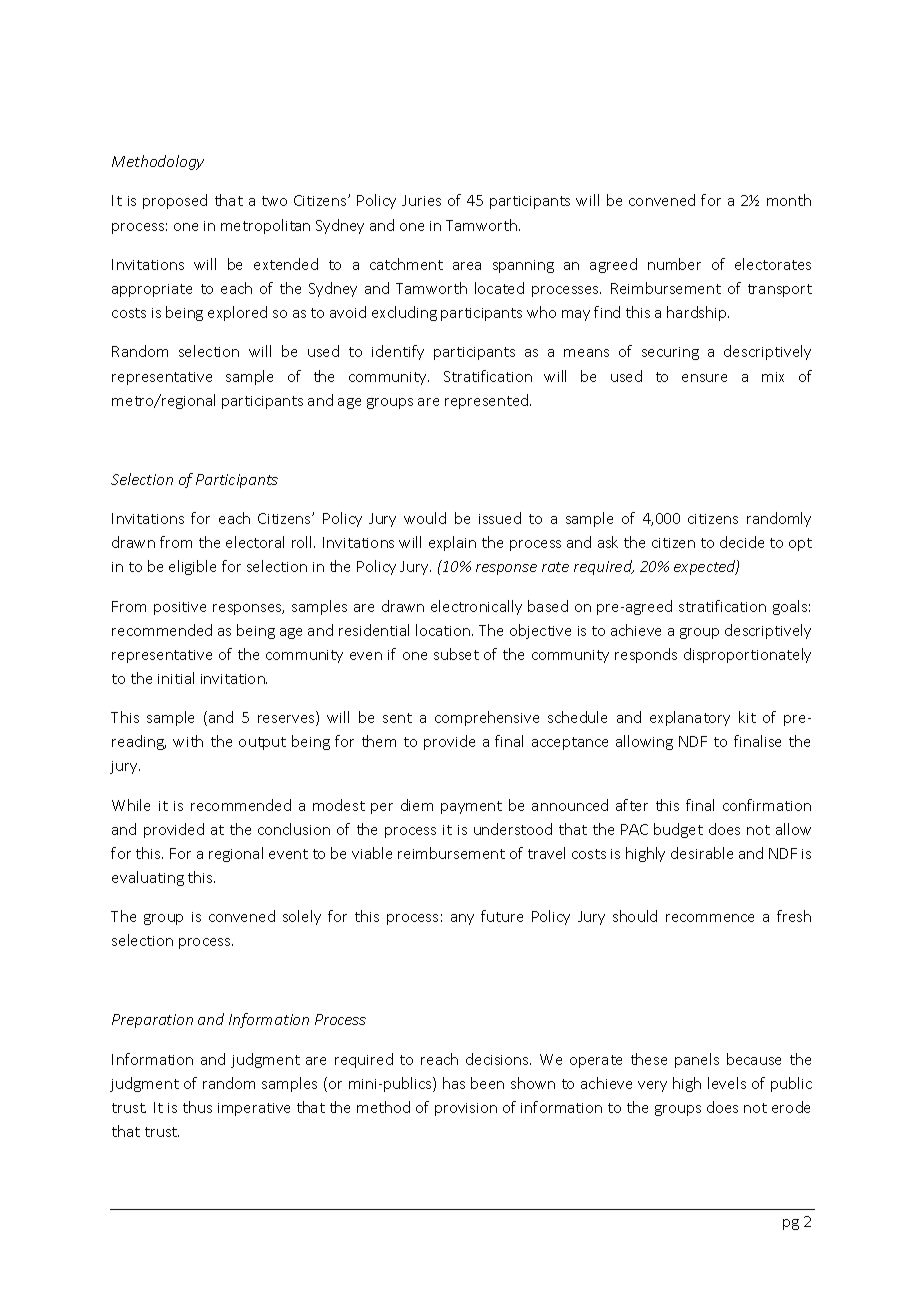 Image resolution: width=924 pixels, height=1308 pixels. What do you see at coordinates (467, 266) in the screenshot?
I see `area` at bounding box center [467, 266].
